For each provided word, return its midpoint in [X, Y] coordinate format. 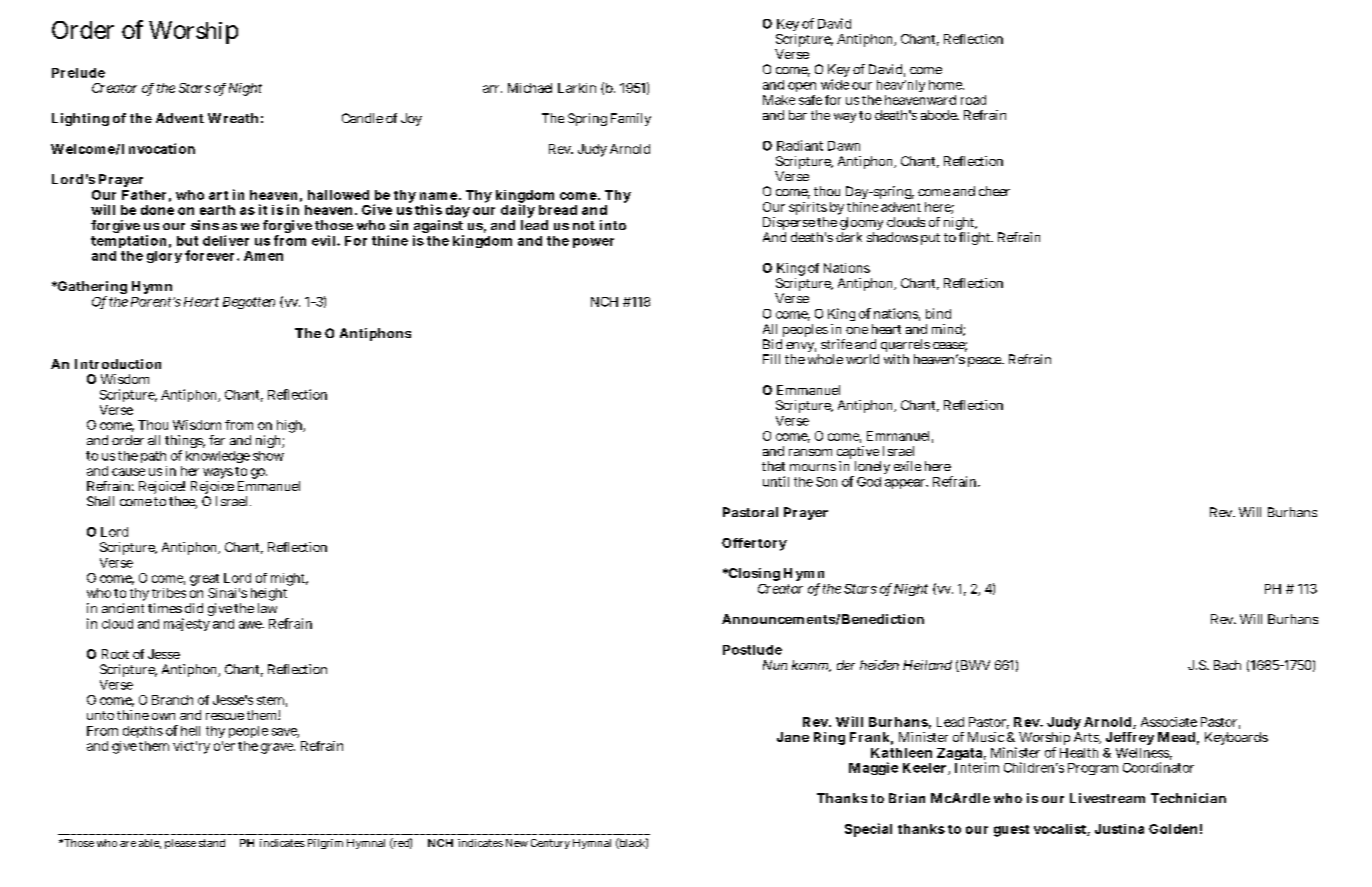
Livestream [1107, 798]
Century [550, 844]
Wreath [233, 118]
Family [631, 119]
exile [907, 466]
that [773, 466]
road [973, 100]
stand [212, 843]
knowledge [218, 457]
